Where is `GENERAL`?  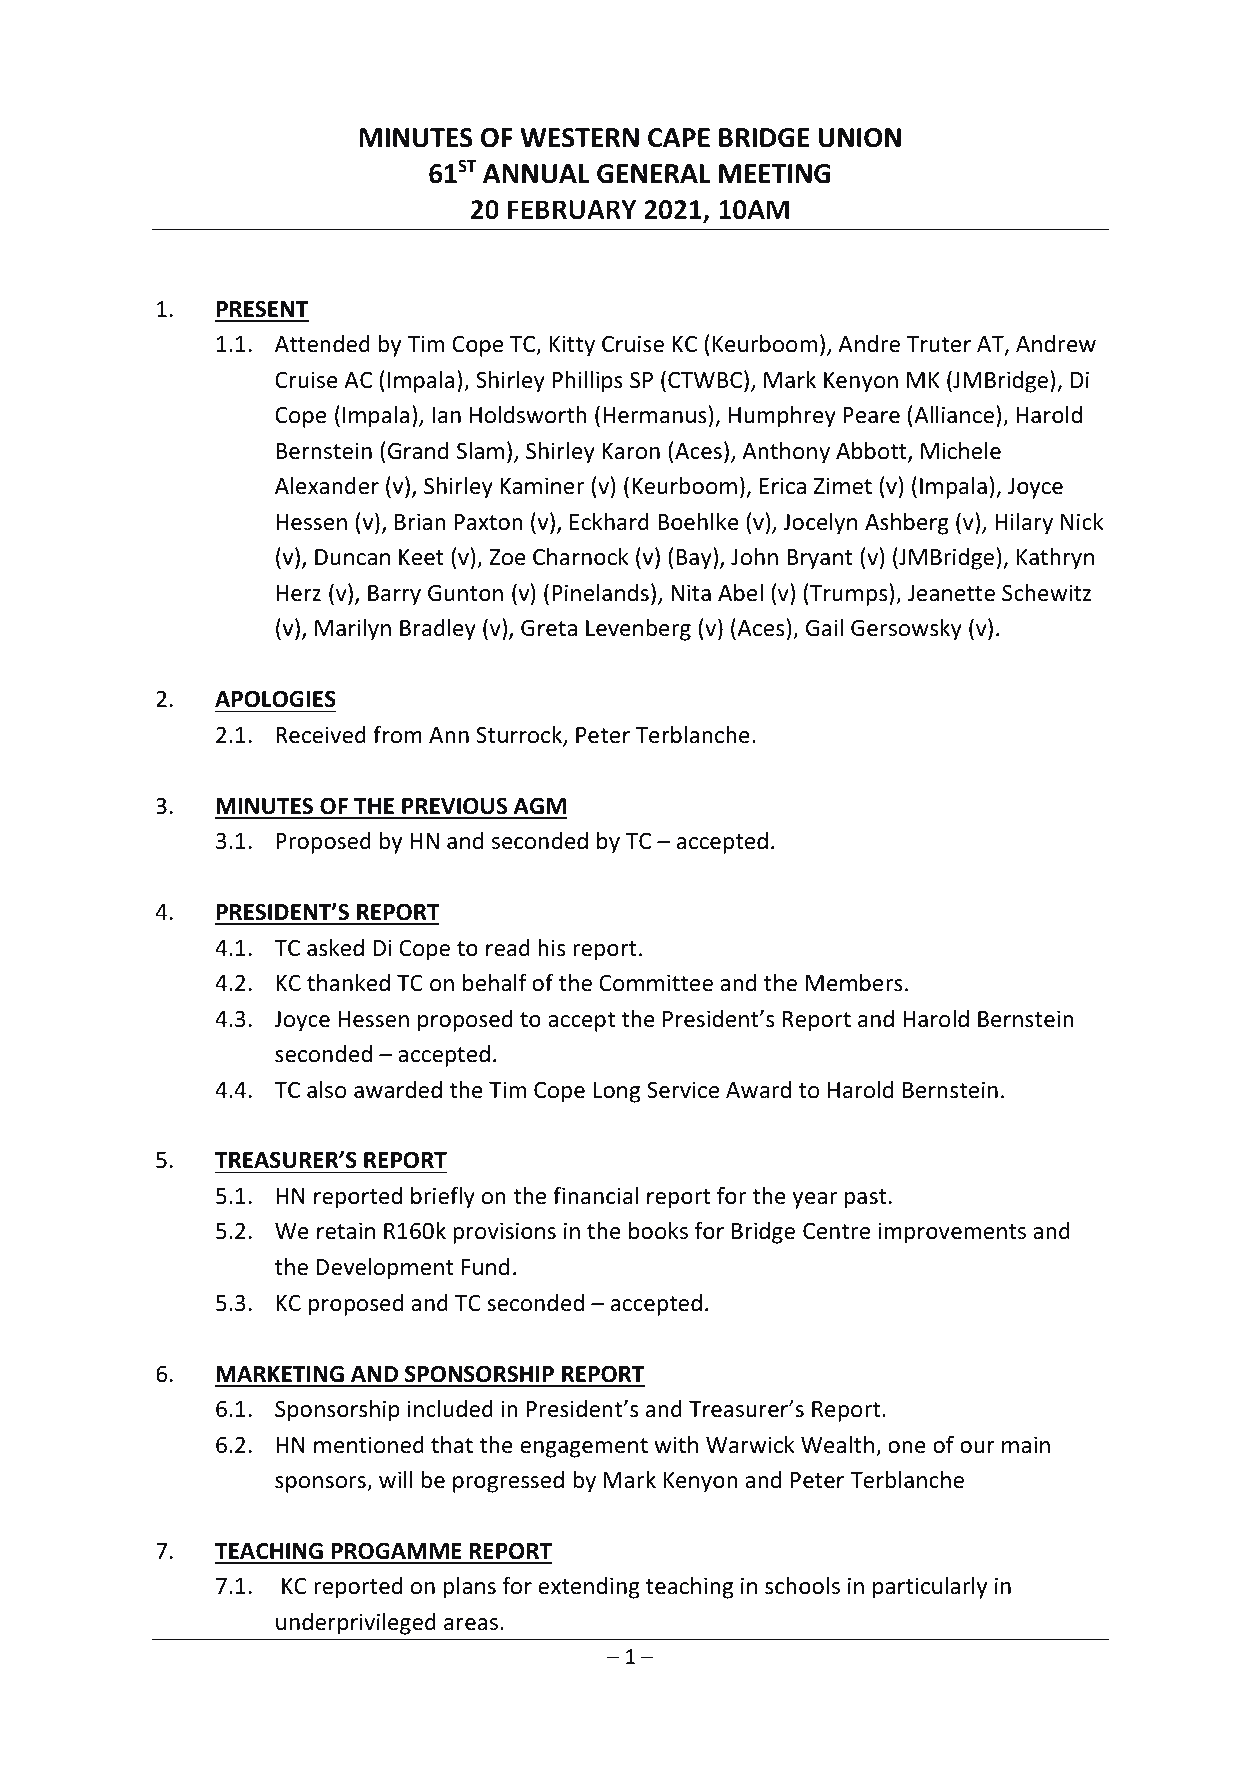
GENERAL is located at coordinates (653, 174).
